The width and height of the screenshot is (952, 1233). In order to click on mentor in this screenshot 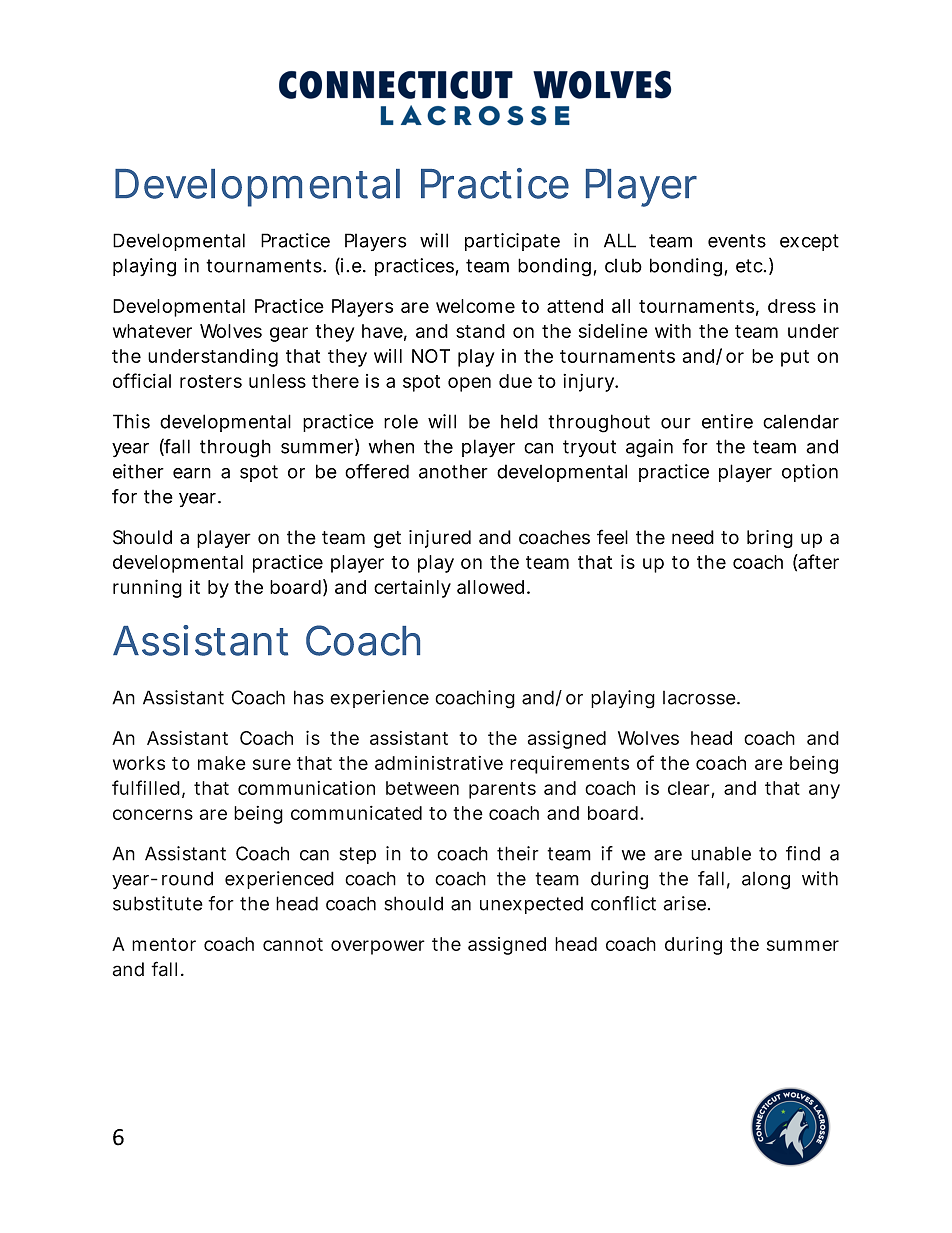, I will do `click(164, 944)`.
